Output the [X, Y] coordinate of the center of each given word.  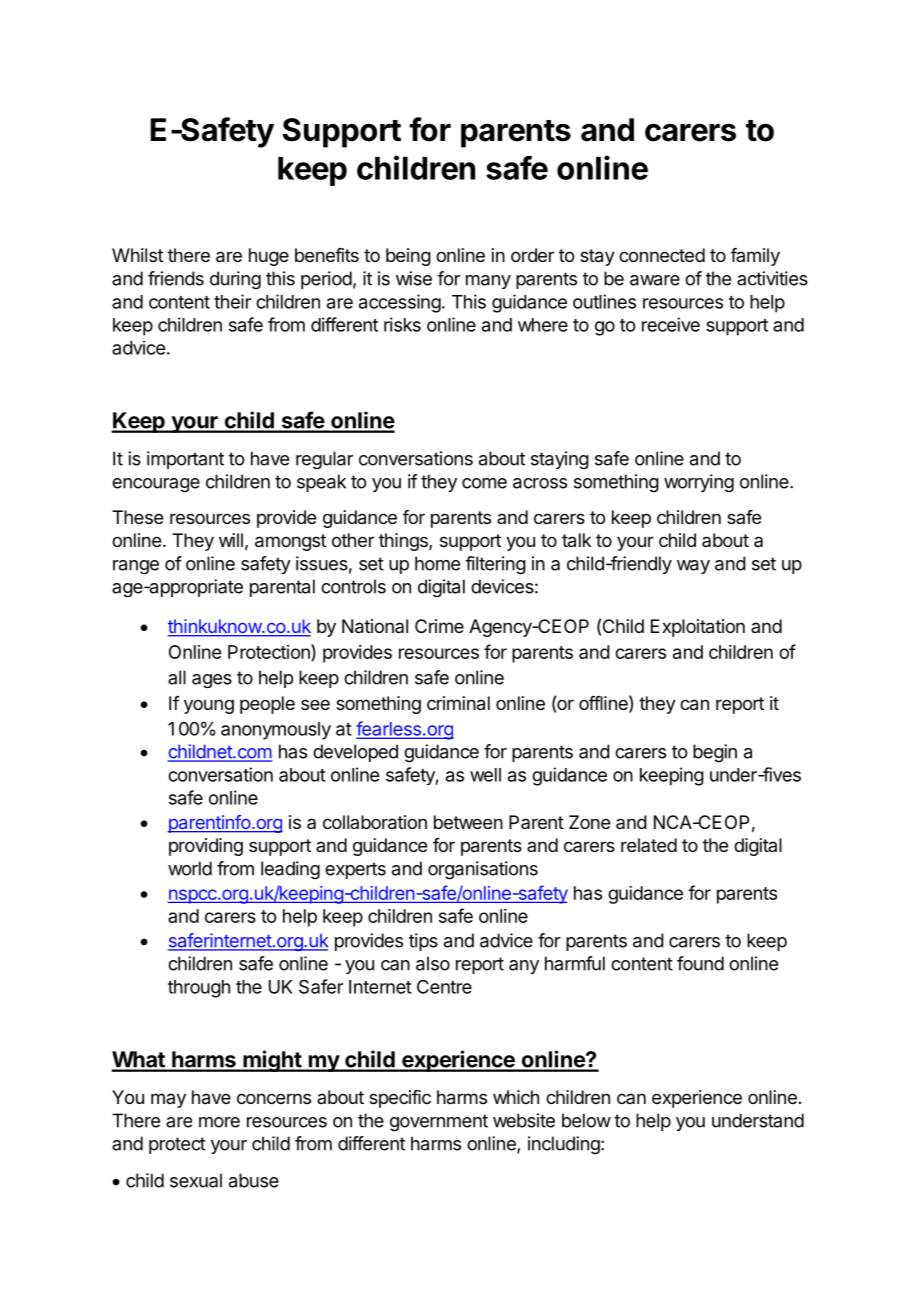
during [235, 280]
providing [206, 847]
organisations [483, 870]
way [693, 567]
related [649, 845]
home [437, 563]
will [231, 540]
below [586, 1120]
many [488, 282]
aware [655, 280]
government [439, 1123]
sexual [196, 1180]
